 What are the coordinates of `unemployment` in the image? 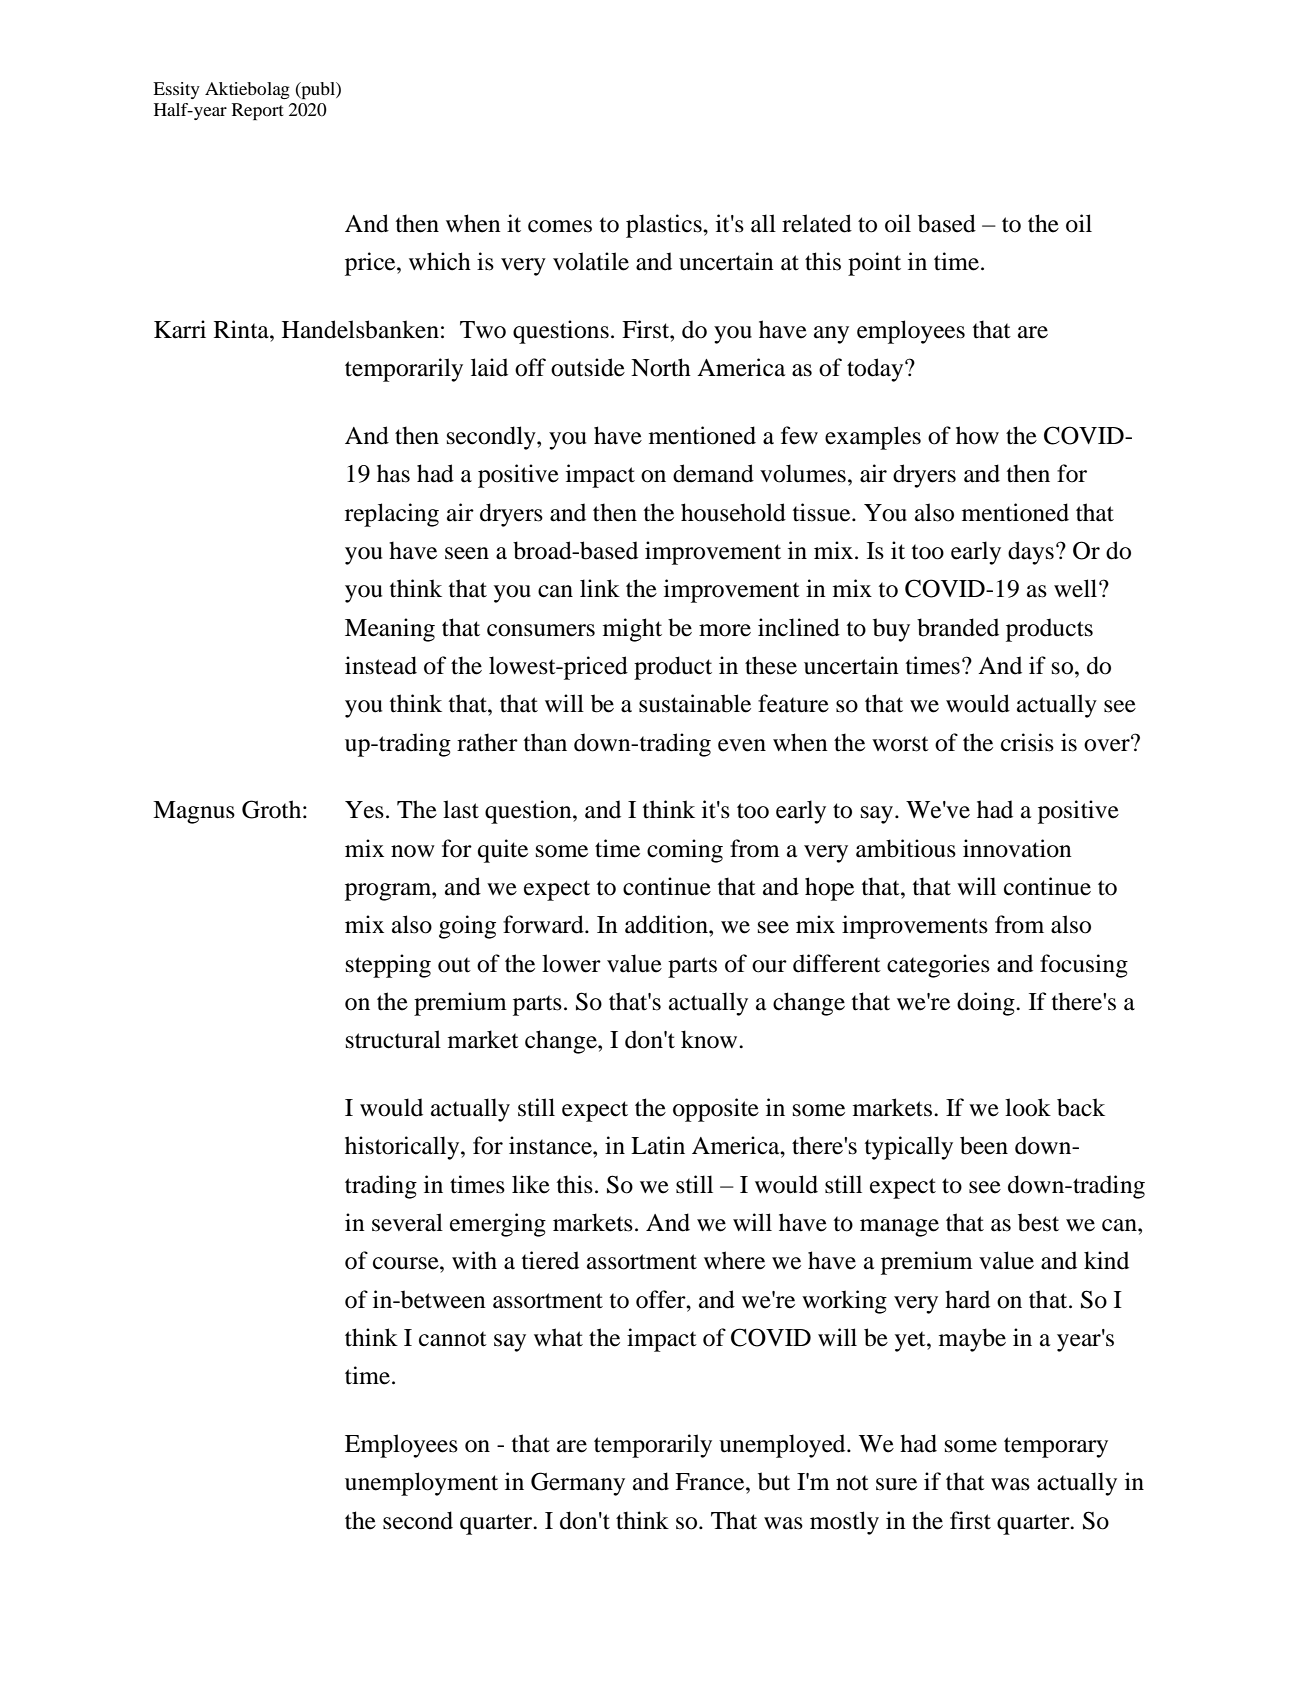 It's located at (421, 1484).
